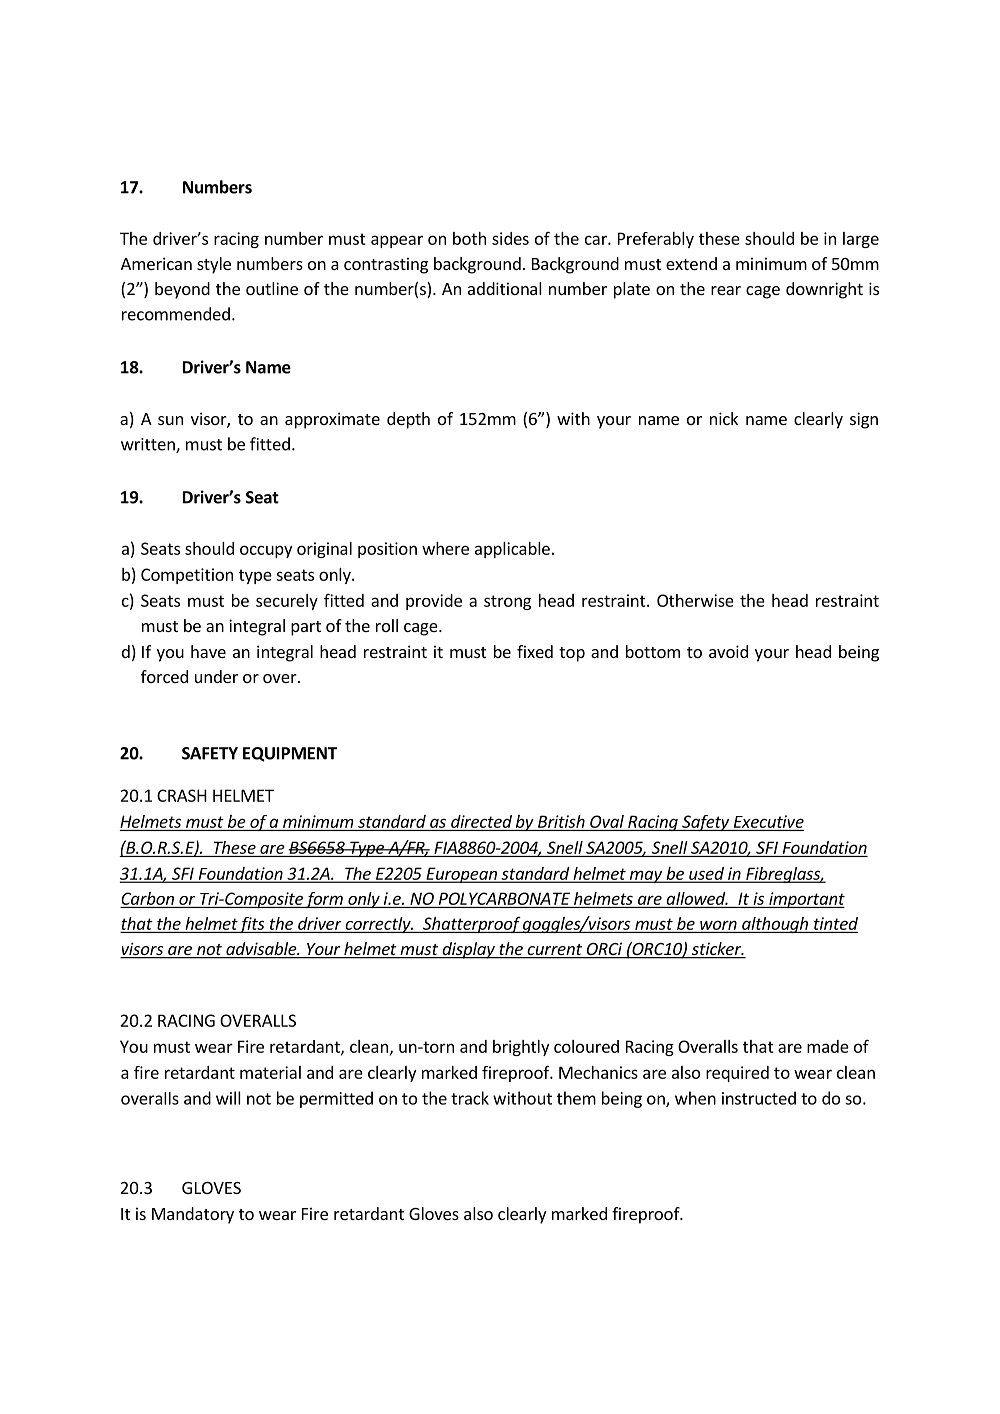 Image resolution: width=1000 pixels, height=1414 pixels. Describe the element at coordinates (470, 1098) in the document. I see `track` at that location.
